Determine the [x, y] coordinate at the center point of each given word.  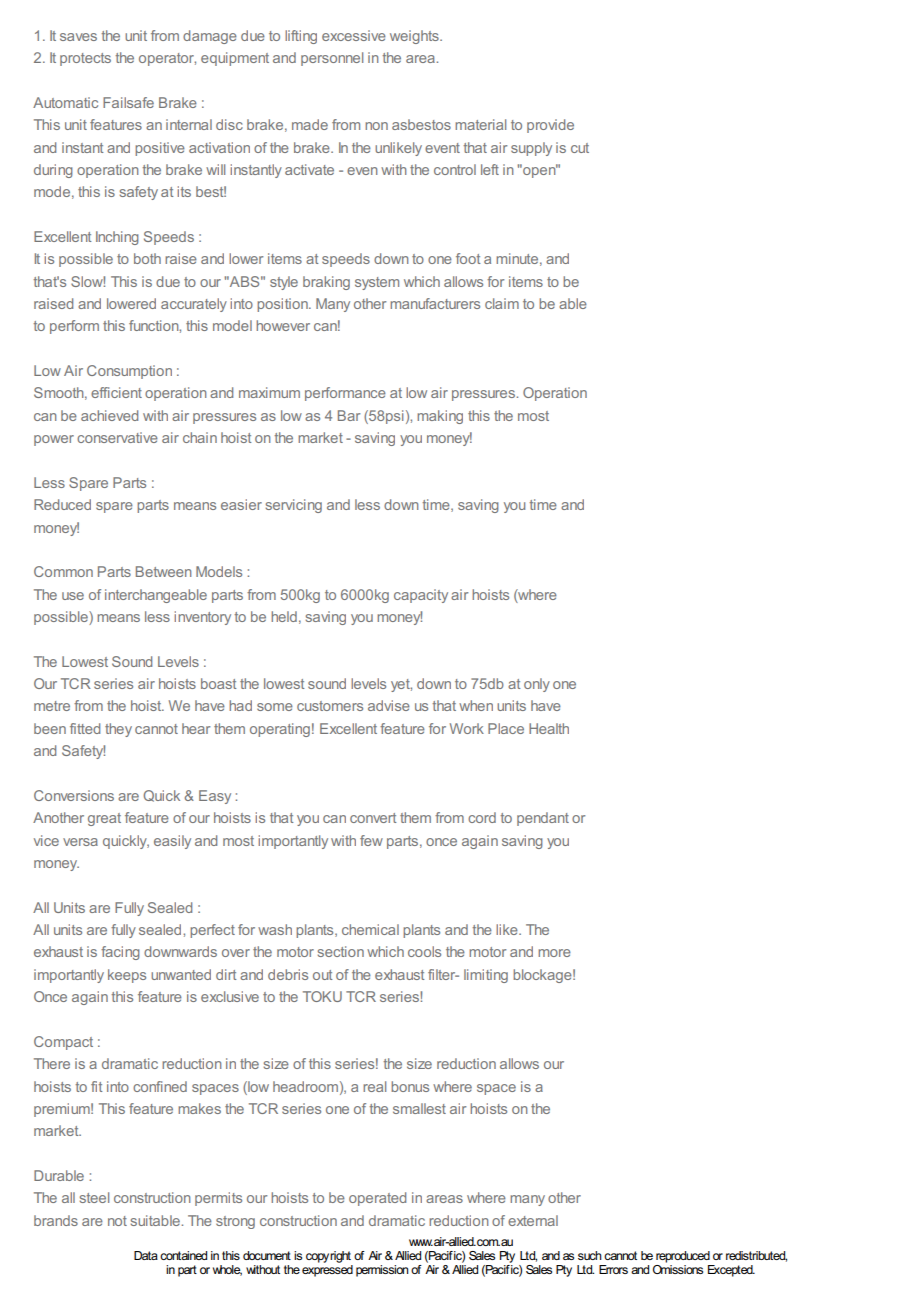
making [440, 417]
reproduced [683, 1257]
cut [580, 148]
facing [120, 953]
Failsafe [128, 102]
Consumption [129, 372]
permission [382, 1271]
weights [415, 37]
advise [389, 705]
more [554, 953]
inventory [202, 618]
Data [146, 1255]
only [537, 685]
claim [502, 303]
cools [424, 951]
